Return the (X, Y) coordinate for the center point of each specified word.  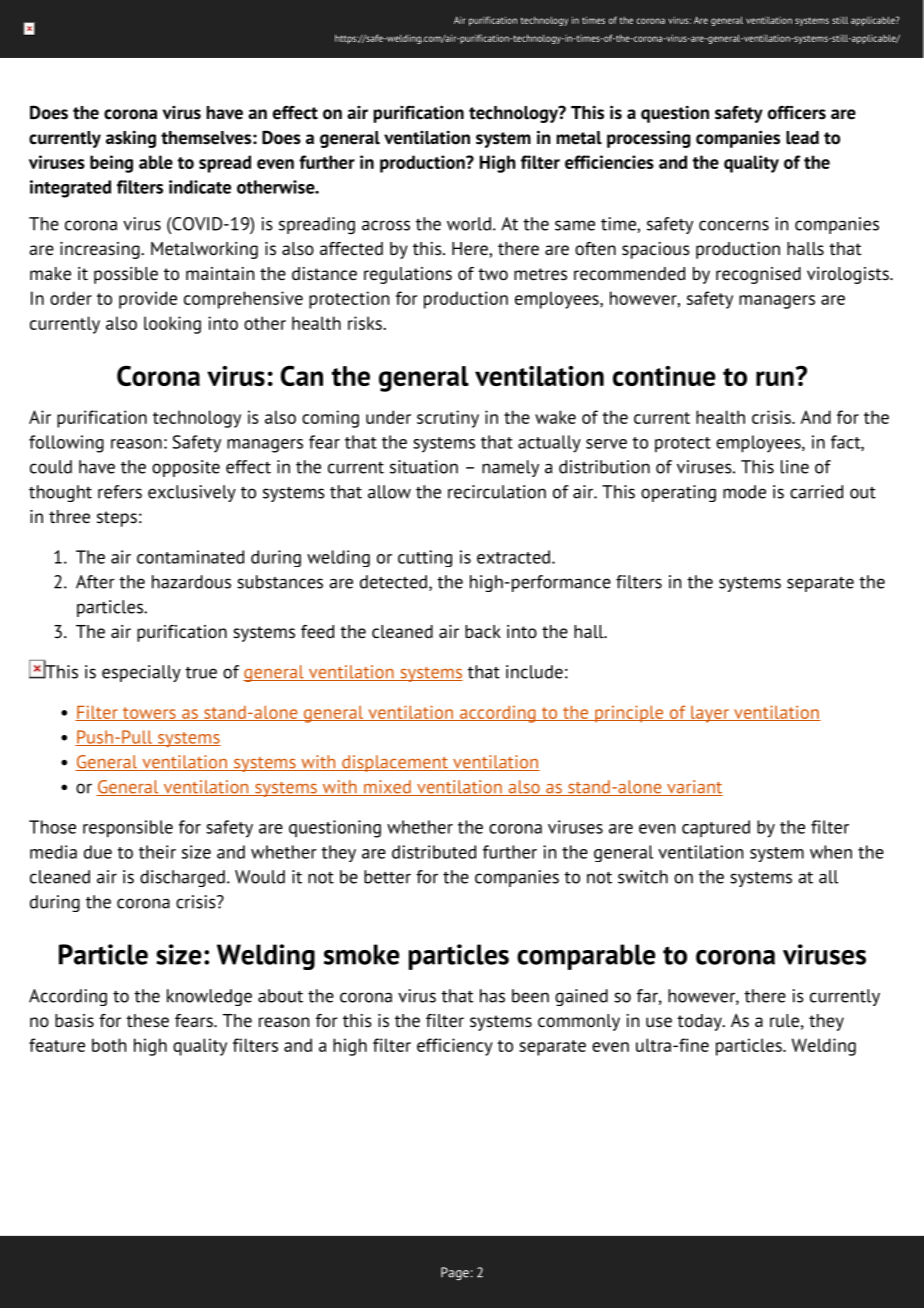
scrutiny (448, 419)
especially (141, 673)
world (469, 224)
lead (802, 138)
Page (455, 1273)
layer (710, 714)
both (109, 1045)
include (534, 672)
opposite (186, 468)
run (775, 378)
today (700, 1022)
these (147, 1020)
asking (131, 139)
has (492, 996)
